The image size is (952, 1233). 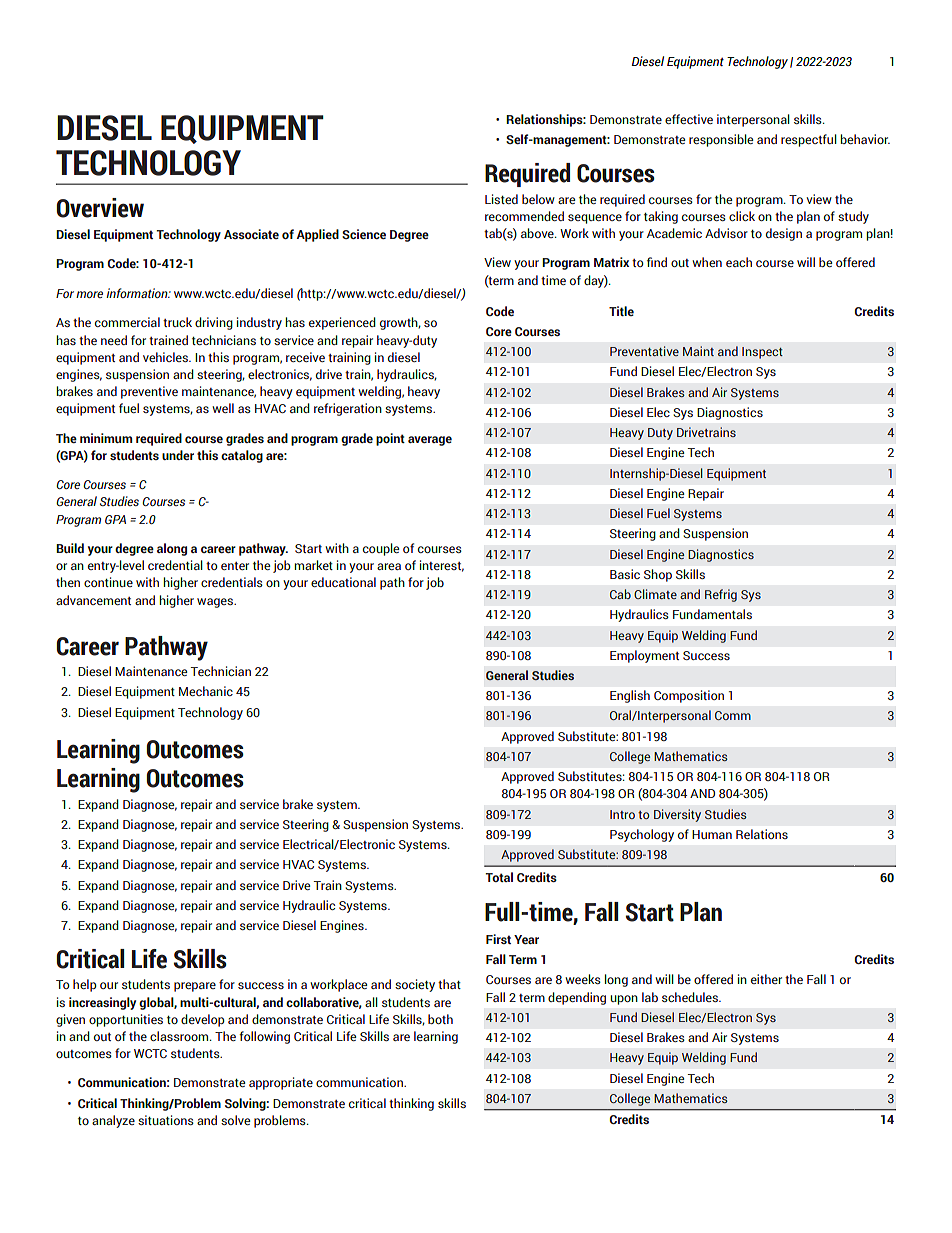 What do you see at coordinates (251, 234) in the screenshot?
I see `Associate` at bounding box center [251, 234].
